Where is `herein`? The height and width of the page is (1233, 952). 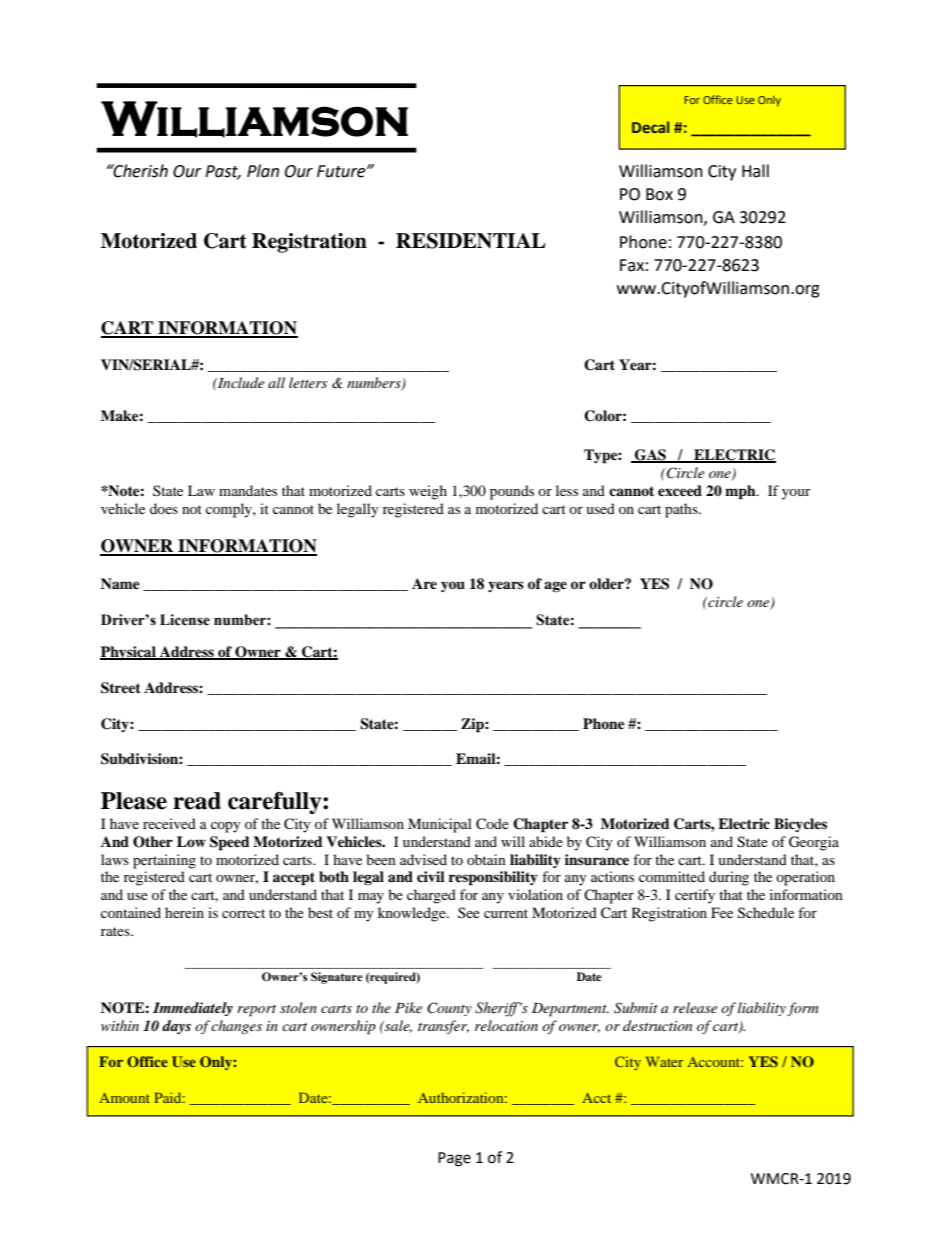 herein is located at coordinates (184, 912).
